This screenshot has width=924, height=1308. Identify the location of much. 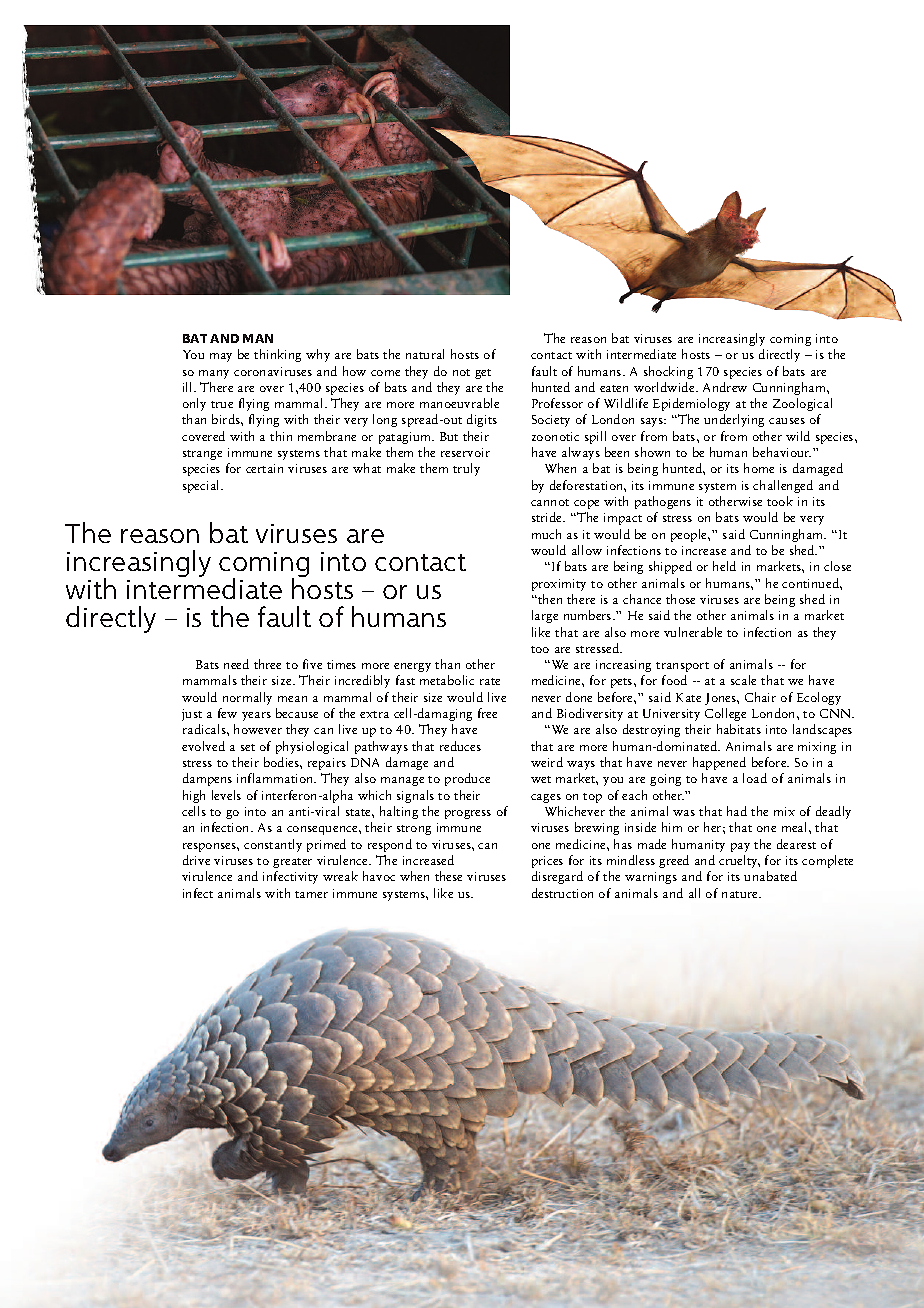
(546, 534).
